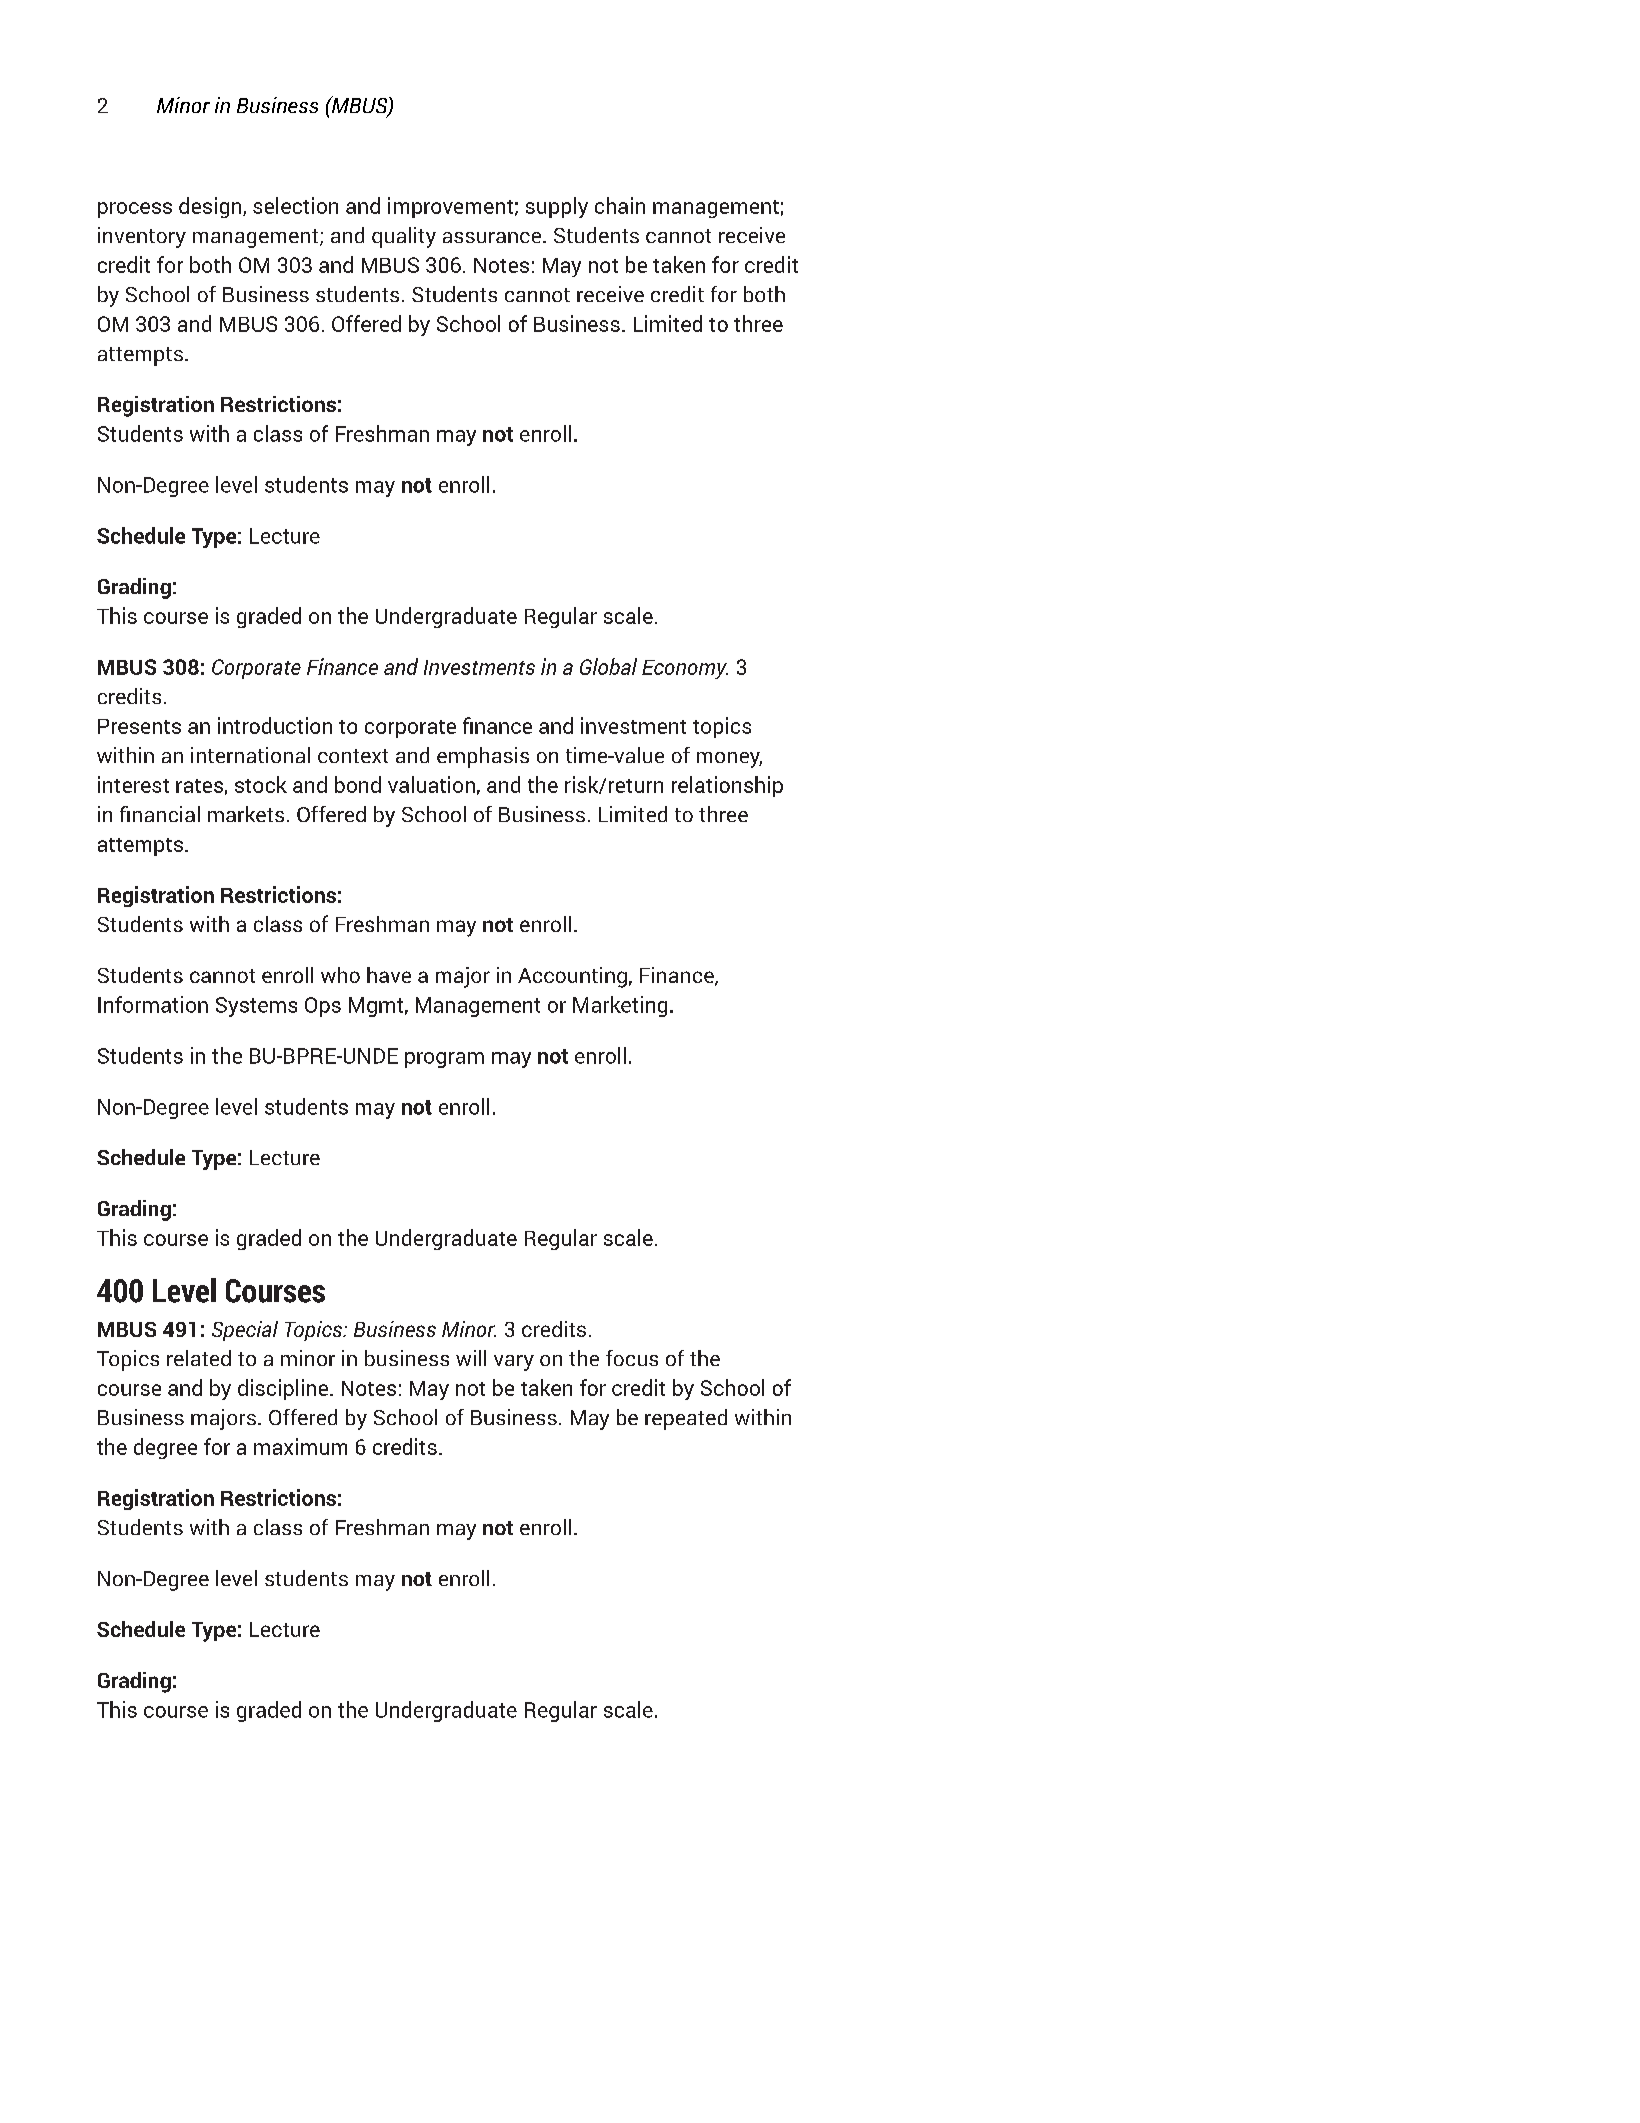  Describe the element at coordinates (620, 205) in the document. I see `chain` at that location.
